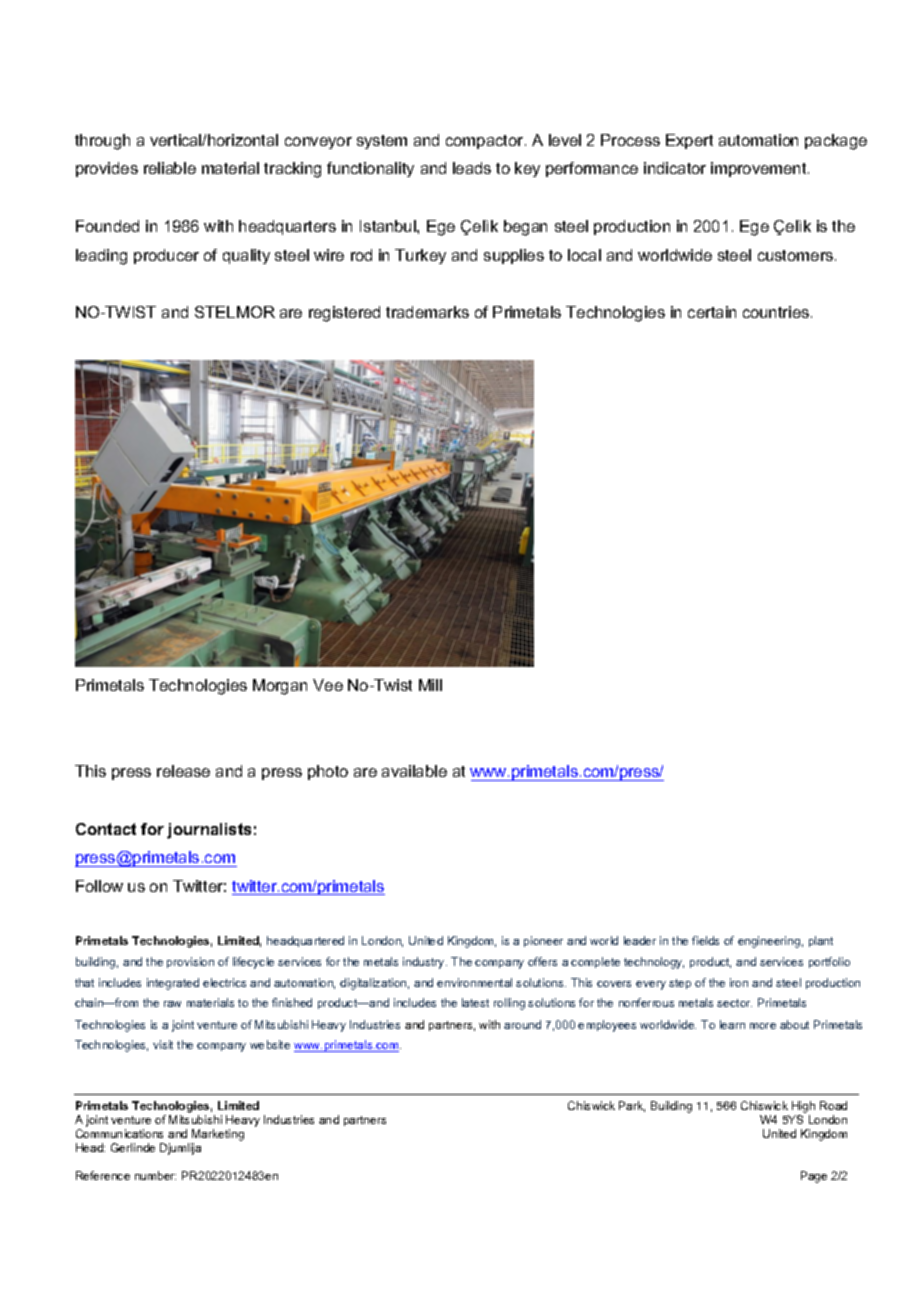 The height and width of the document is (1308, 924). What do you see at coordinates (430, 685) in the document?
I see `Mill` at bounding box center [430, 685].
